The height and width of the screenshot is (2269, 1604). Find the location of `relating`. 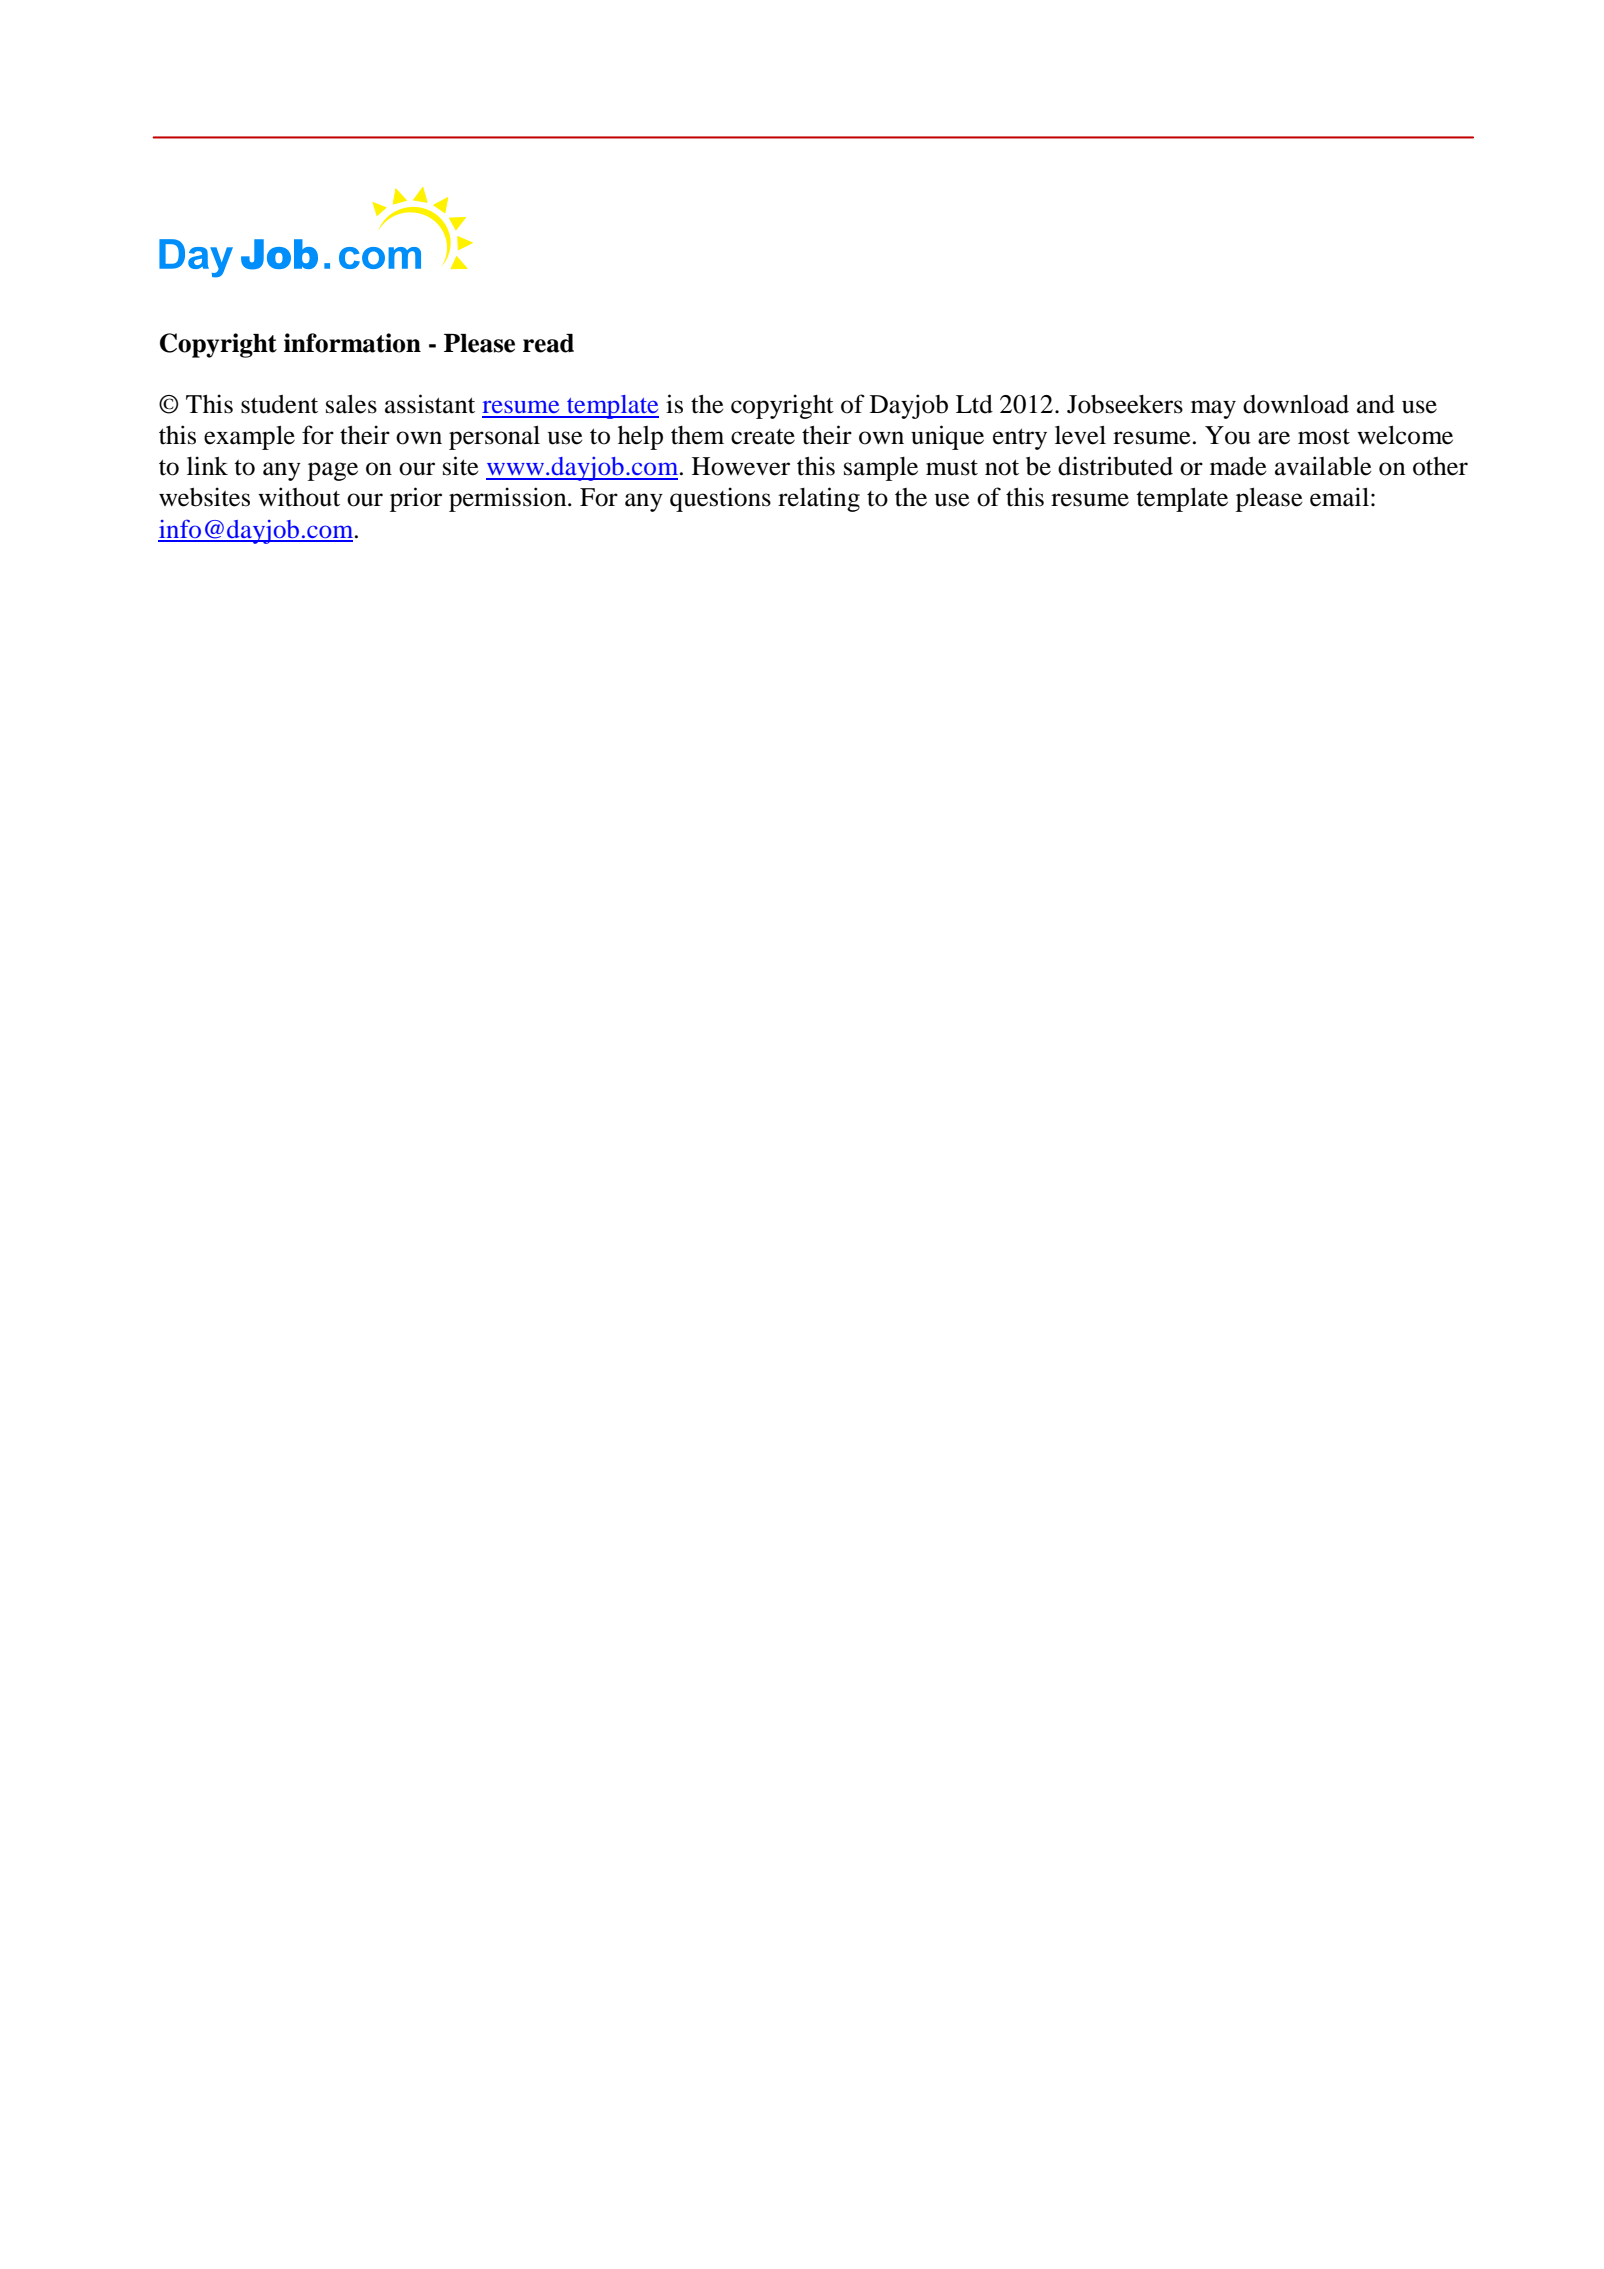

relating is located at coordinates (819, 499).
